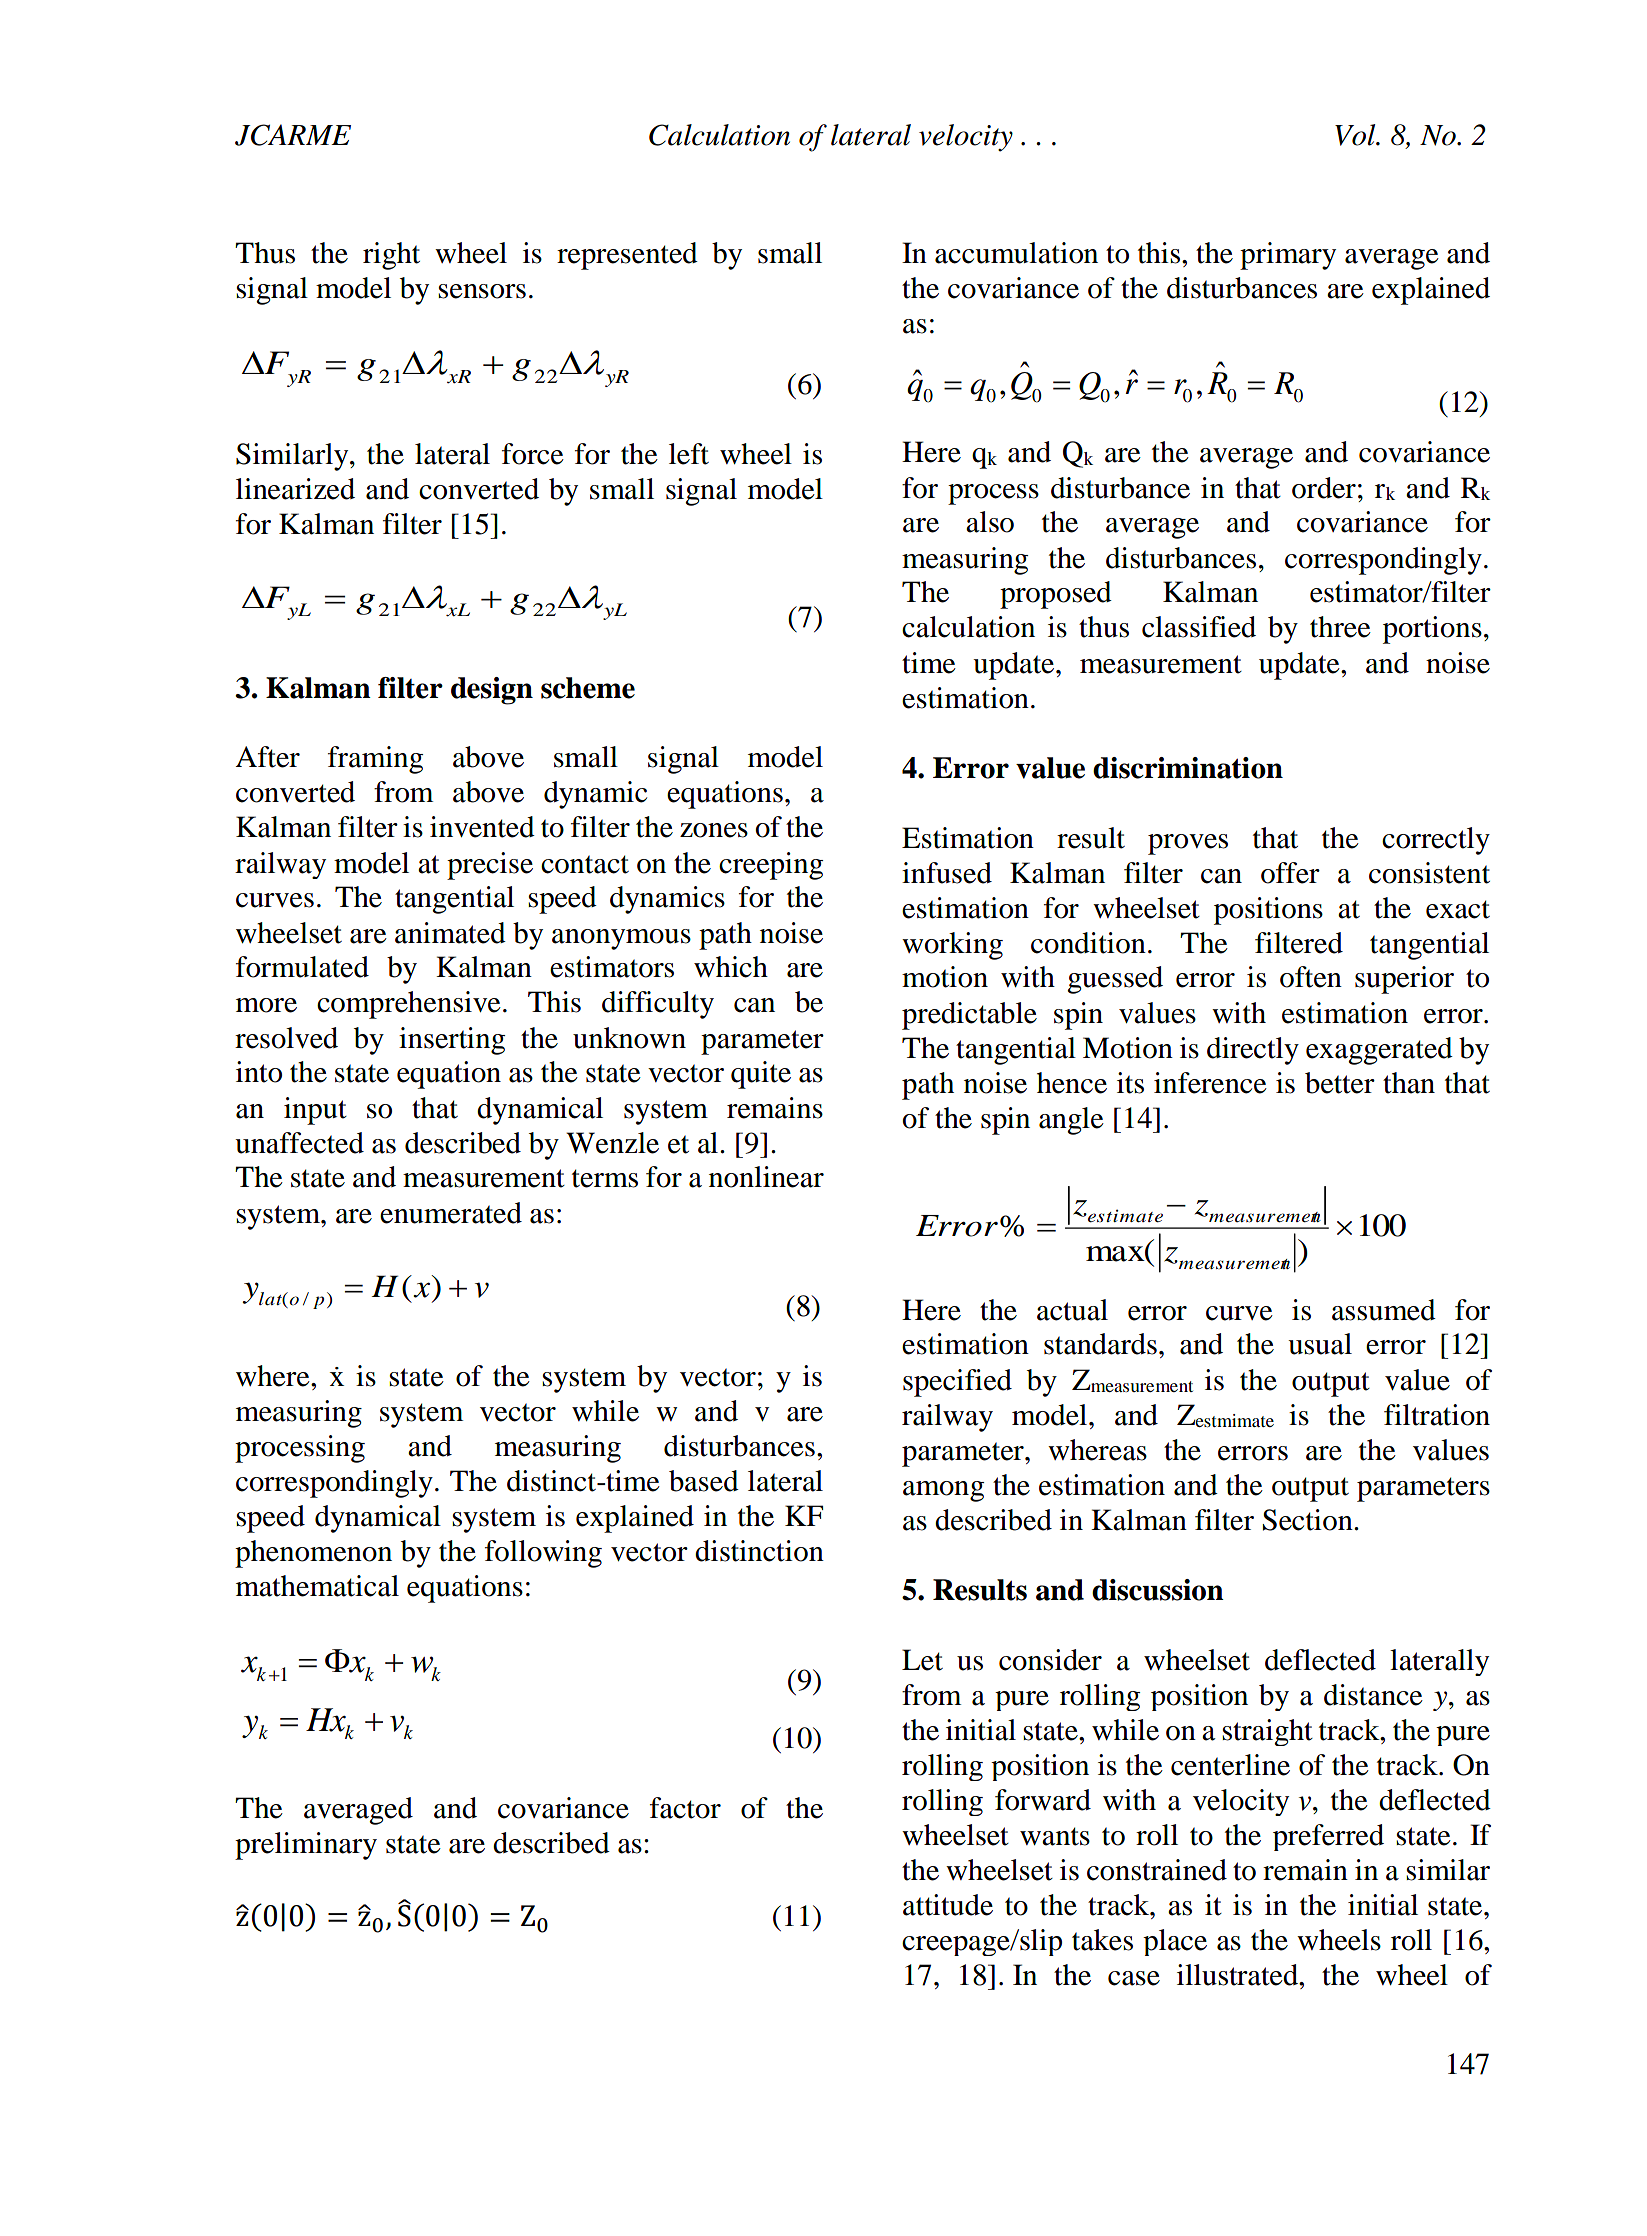 This image has height=2236, width=1647. I want to click on preliminary, so click(306, 1846).
